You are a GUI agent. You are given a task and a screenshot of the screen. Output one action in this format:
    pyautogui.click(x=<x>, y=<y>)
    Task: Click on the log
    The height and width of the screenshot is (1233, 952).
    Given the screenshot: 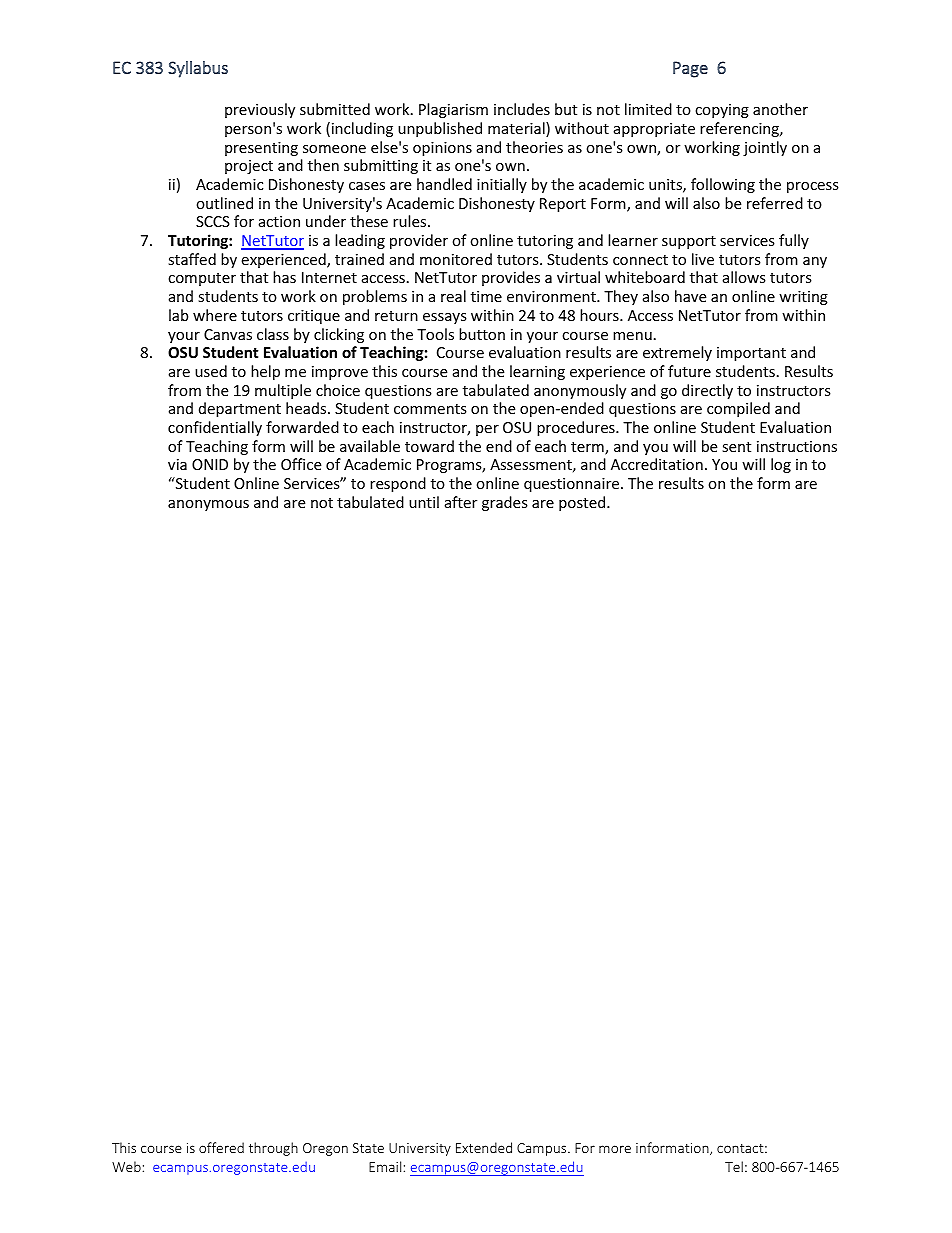 What is the action you would take?
    pyautogui.click(x=781, y=465)
